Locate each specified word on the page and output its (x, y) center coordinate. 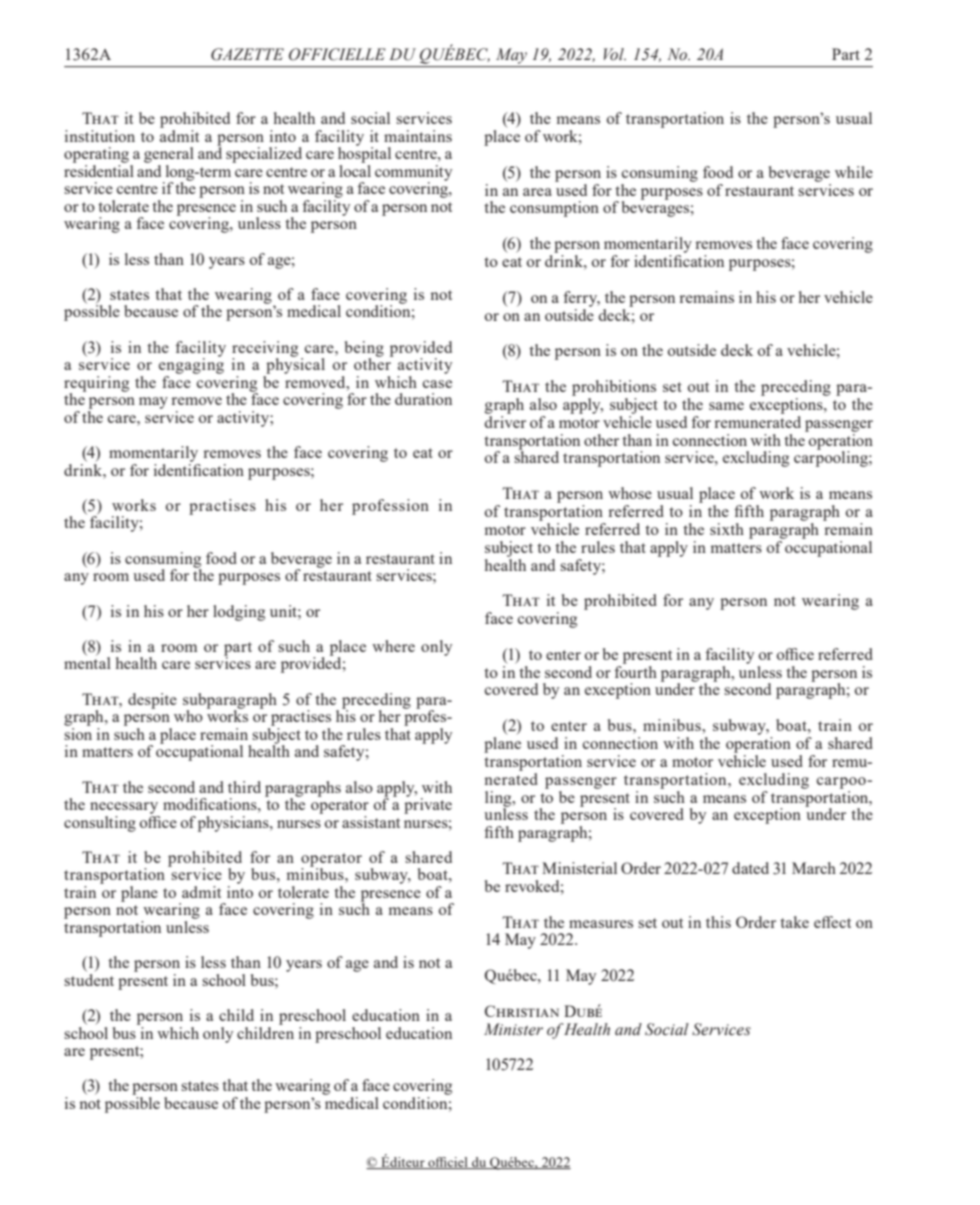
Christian (522, 1011)
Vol (615, 54)
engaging (191, 365)
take (794, 922)
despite (152, 701)
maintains (418, 136)
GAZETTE (247, 54)
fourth (635, 670)
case (437, 384)
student (89, 978)
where (393, 646)
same (726, 406)
